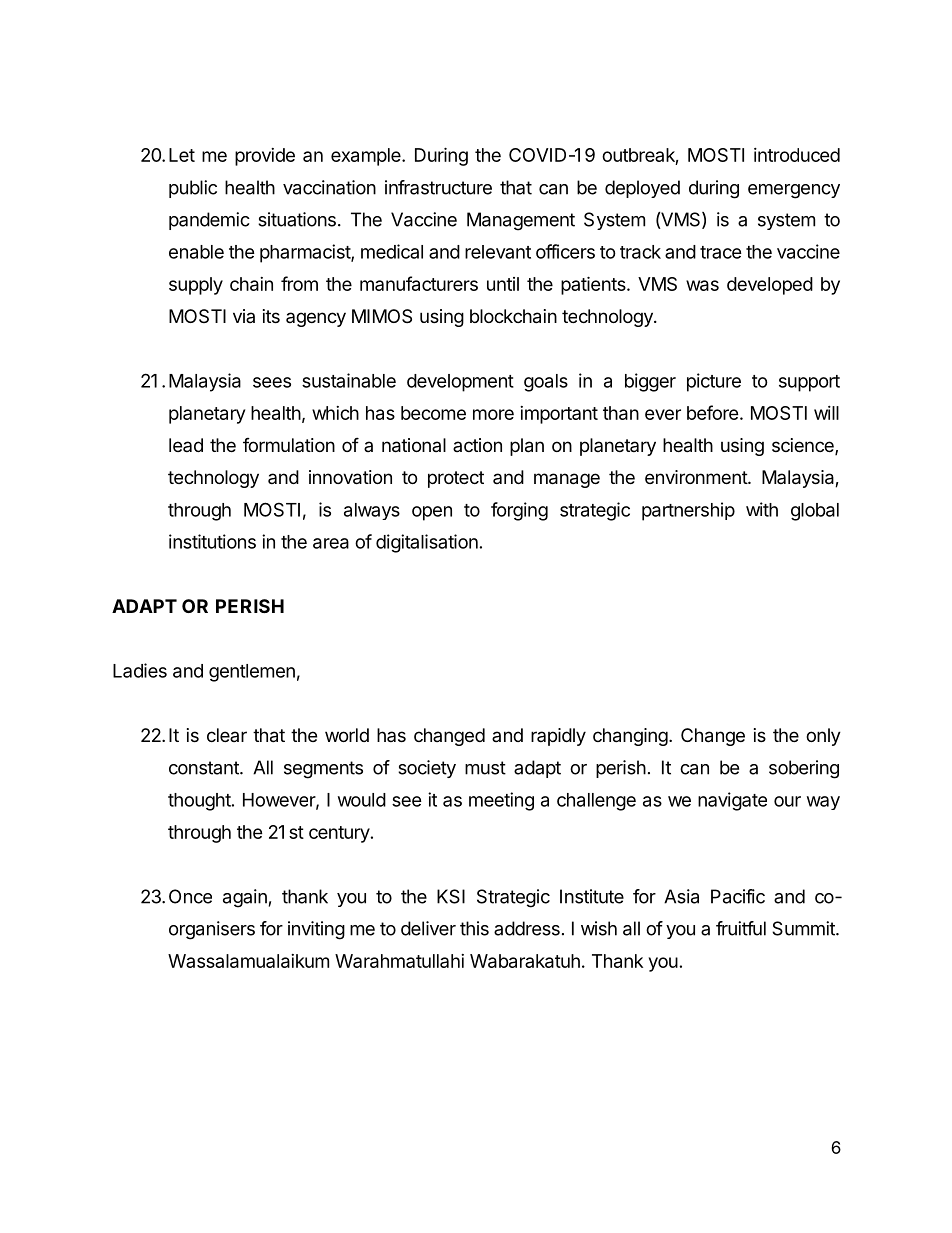 The height and width of the page is (1233, 952). What do you see at coordinates (438, 187) in the page?
I see `infrastructure` at bounding box center [438, 187].
